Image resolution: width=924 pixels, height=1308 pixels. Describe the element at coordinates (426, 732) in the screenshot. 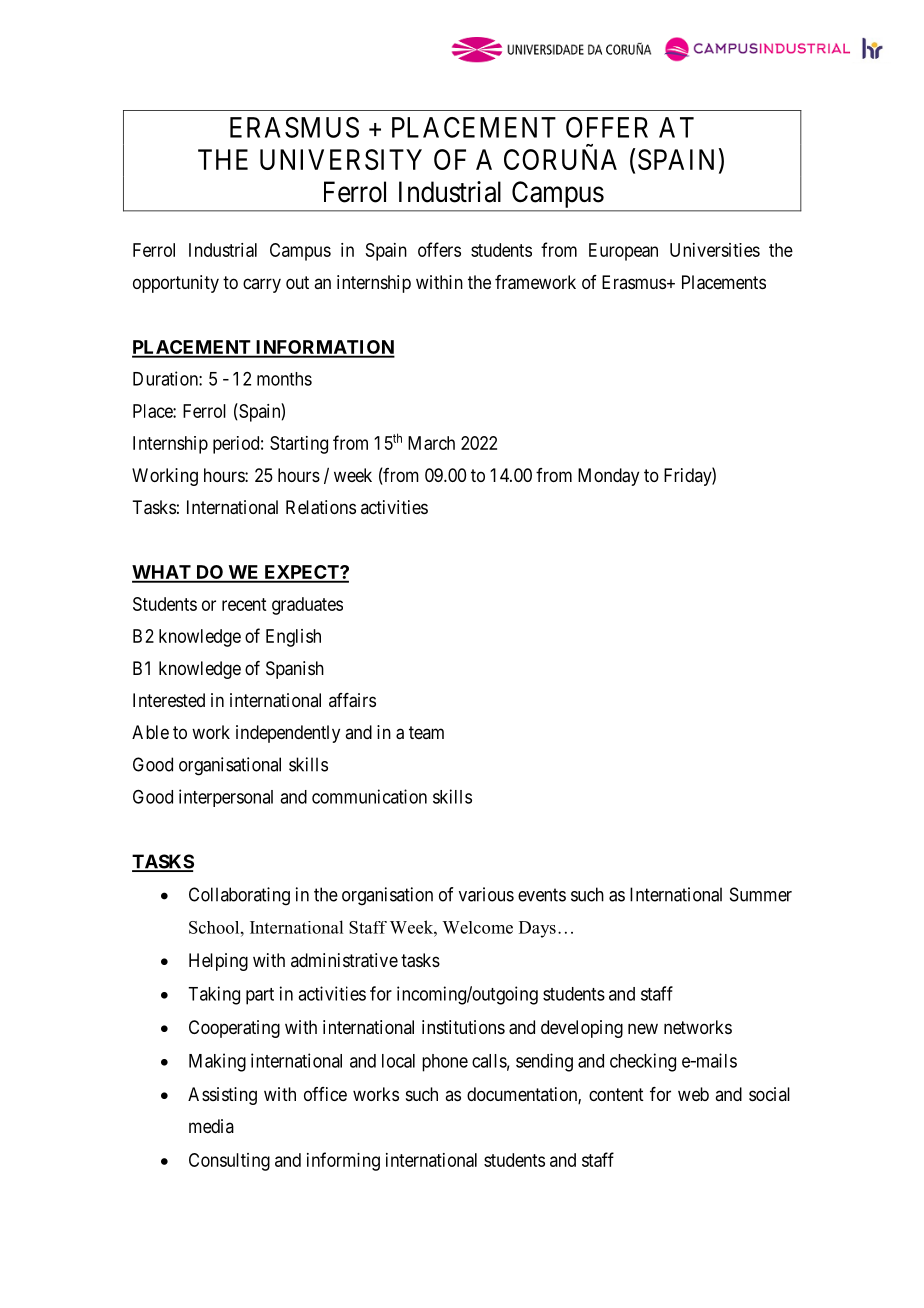

I see `team` at that location.
